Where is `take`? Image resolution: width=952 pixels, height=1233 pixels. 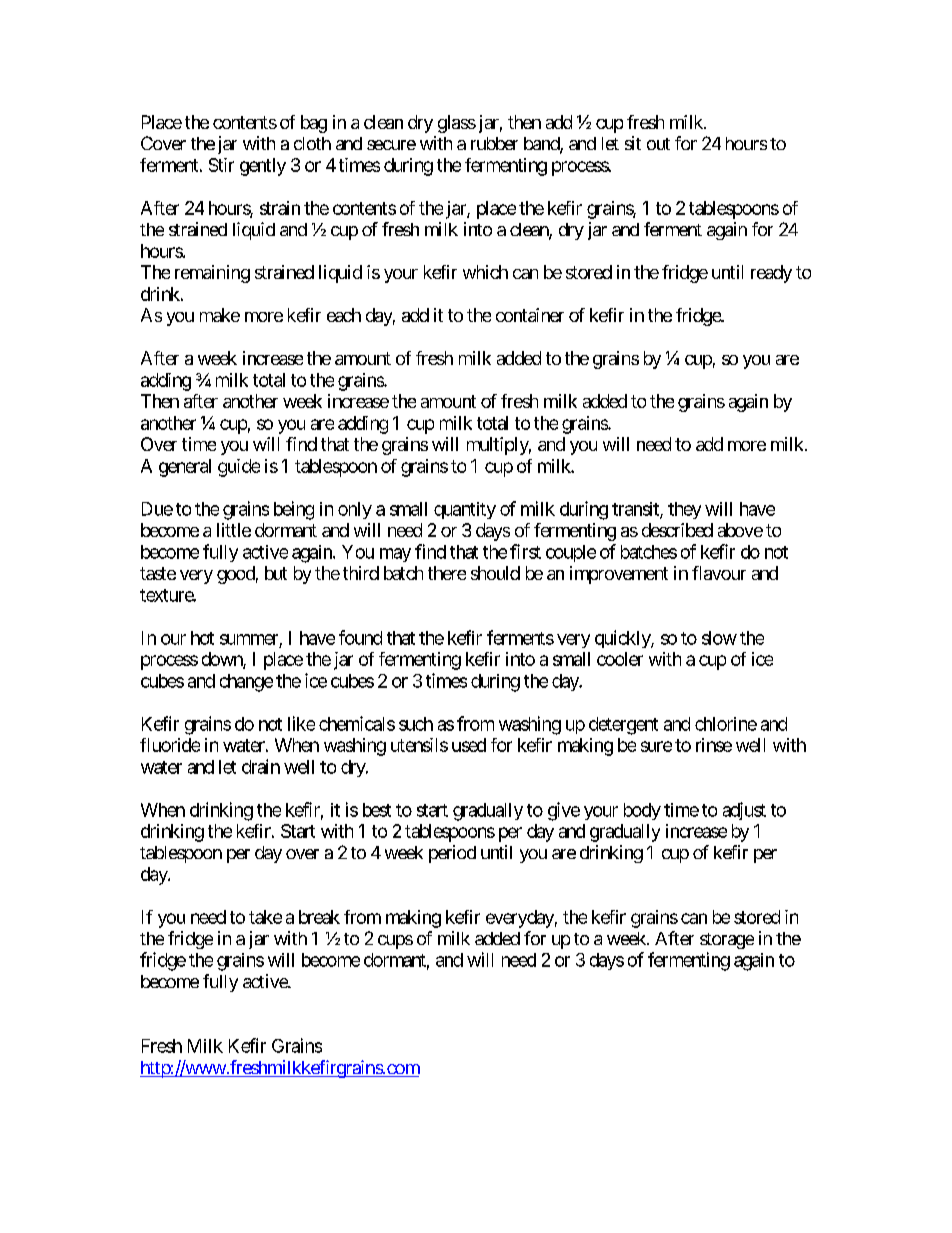 take is located at coordinates (265, 917).
